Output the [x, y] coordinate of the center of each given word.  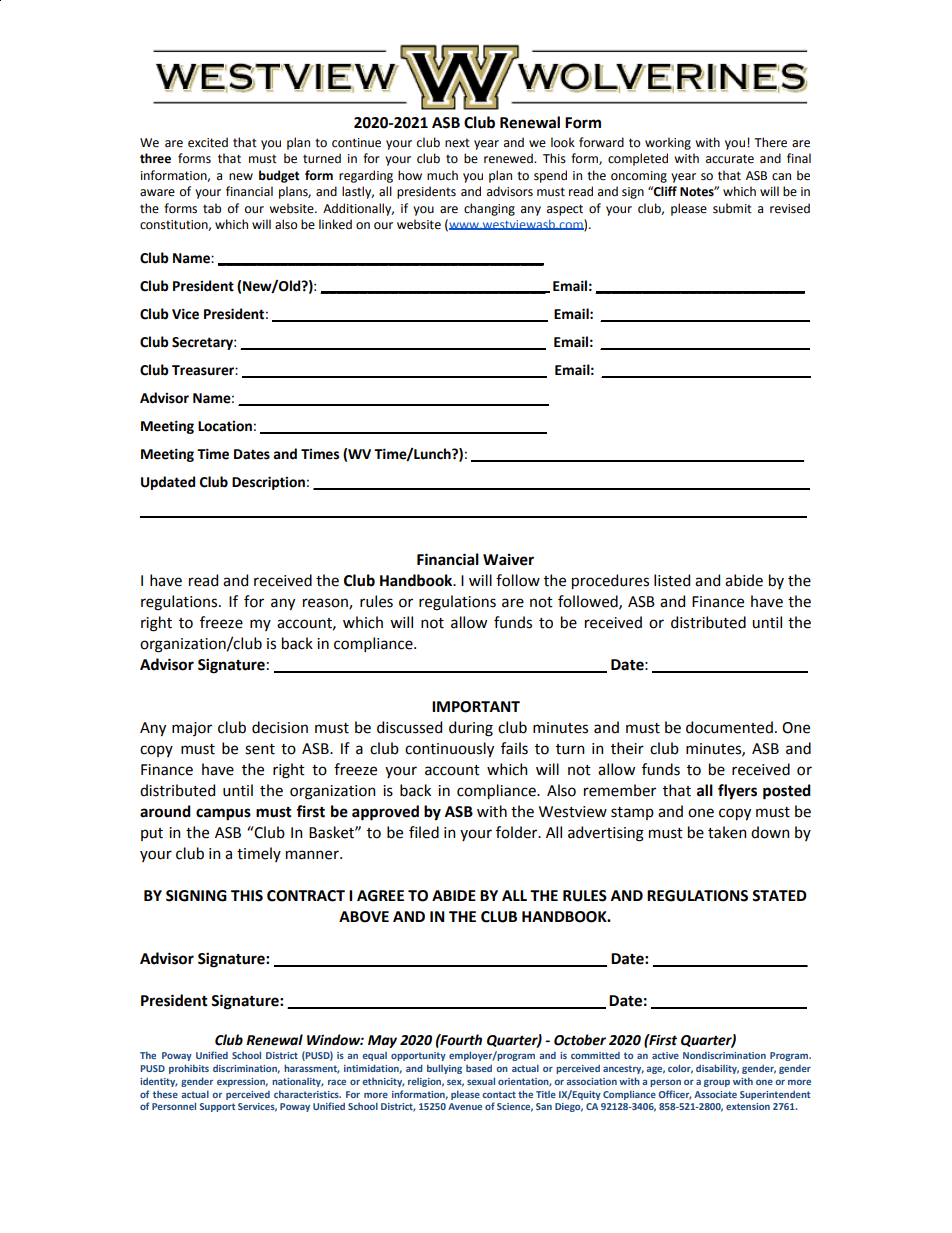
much [442, 175]
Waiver [508, 559]
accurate [730, 159]
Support [217, 1107]
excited [208, 142]
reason [326, 604]
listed [672, 580]
